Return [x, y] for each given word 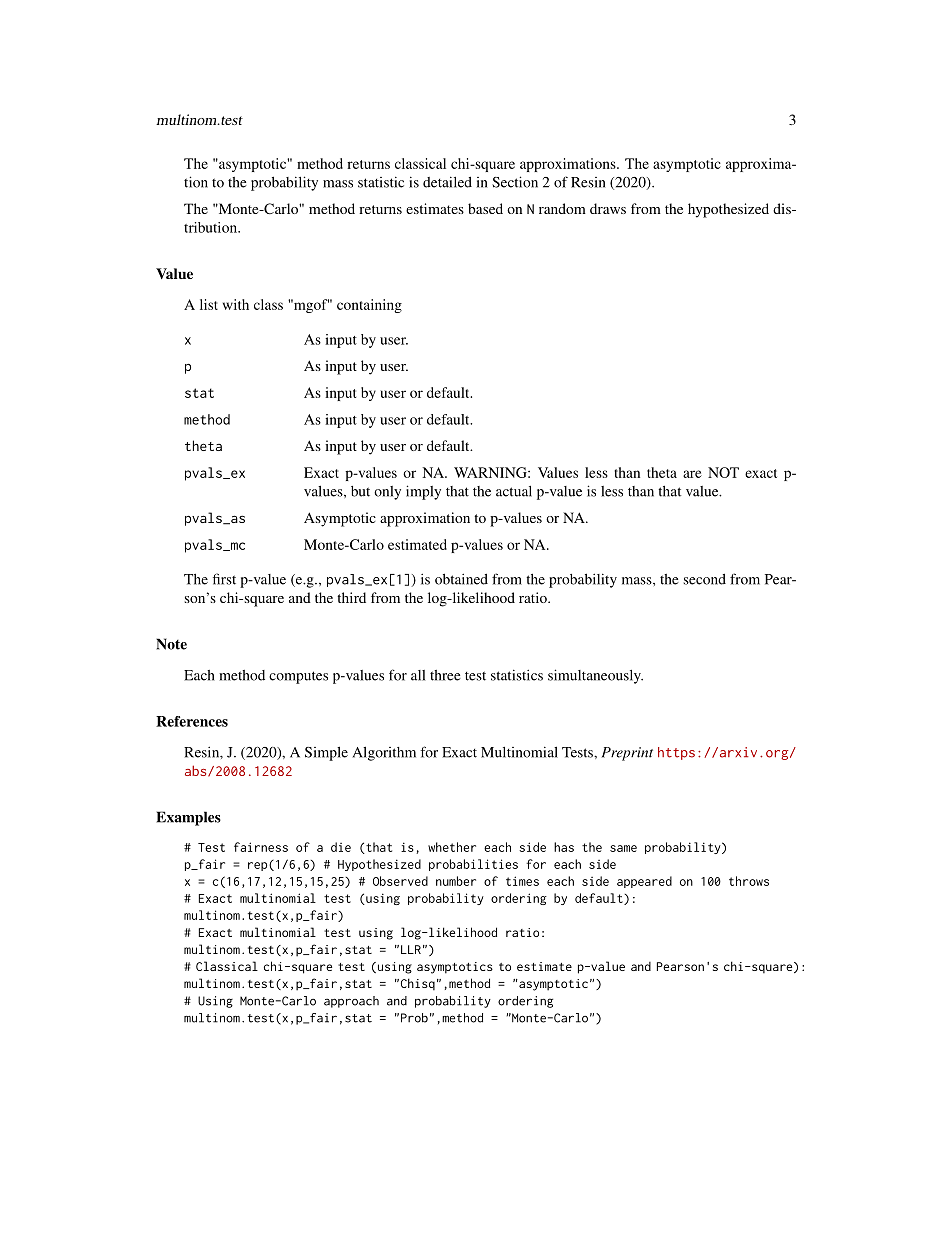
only [387, 493]
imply [423, 492]
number [456, 881]
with [236, 304]
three [445, 675]
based [485, 208]
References [192, 721]
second [705, 579]
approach [351, 1002]
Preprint [627, 754]
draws [608, 208]
